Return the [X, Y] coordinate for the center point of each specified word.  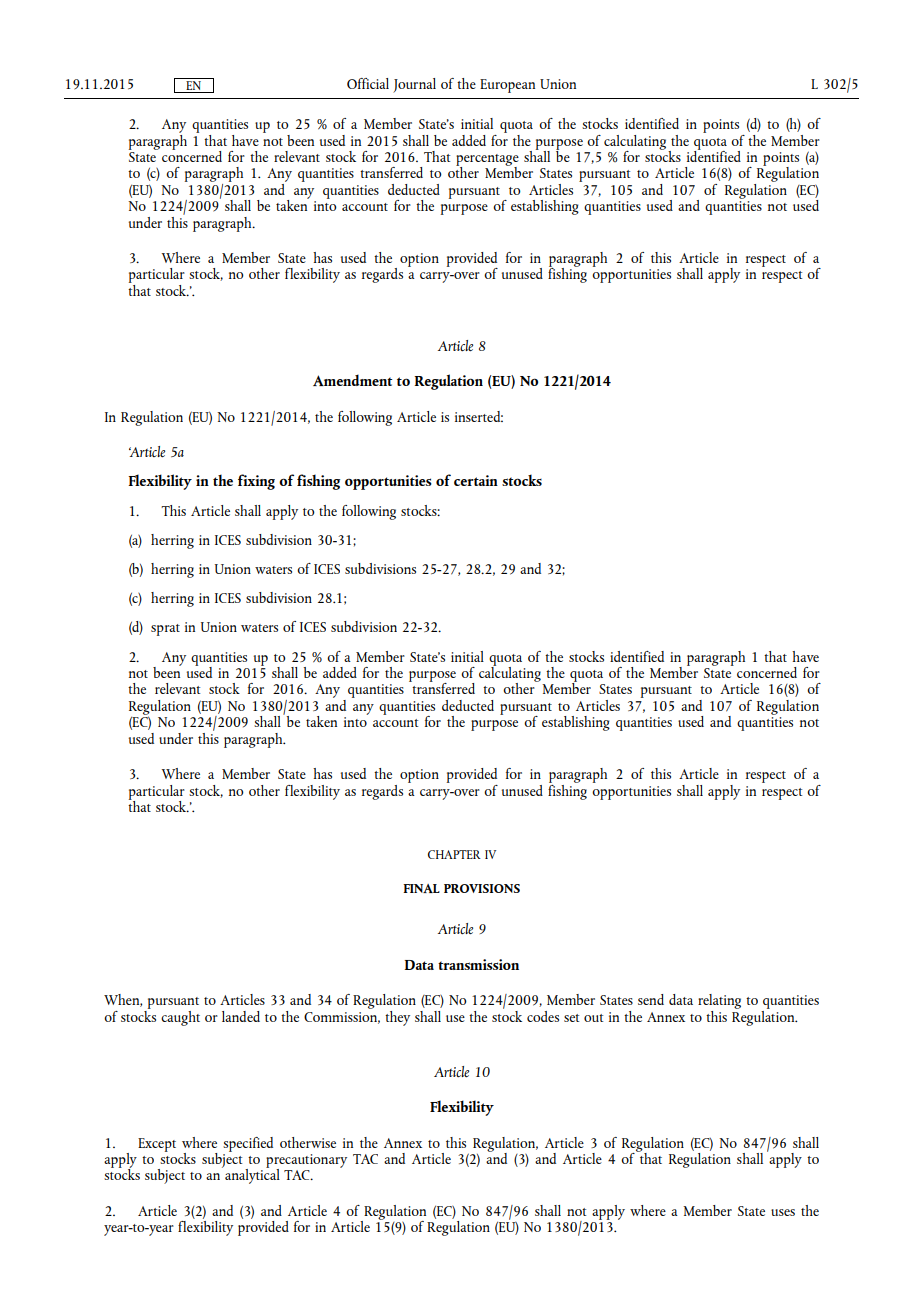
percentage [487, 161]
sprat [165, 630]
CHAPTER [454, 854]
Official [368, 83]
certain [476, 480]
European [507, 86]
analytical [252, 1175]
